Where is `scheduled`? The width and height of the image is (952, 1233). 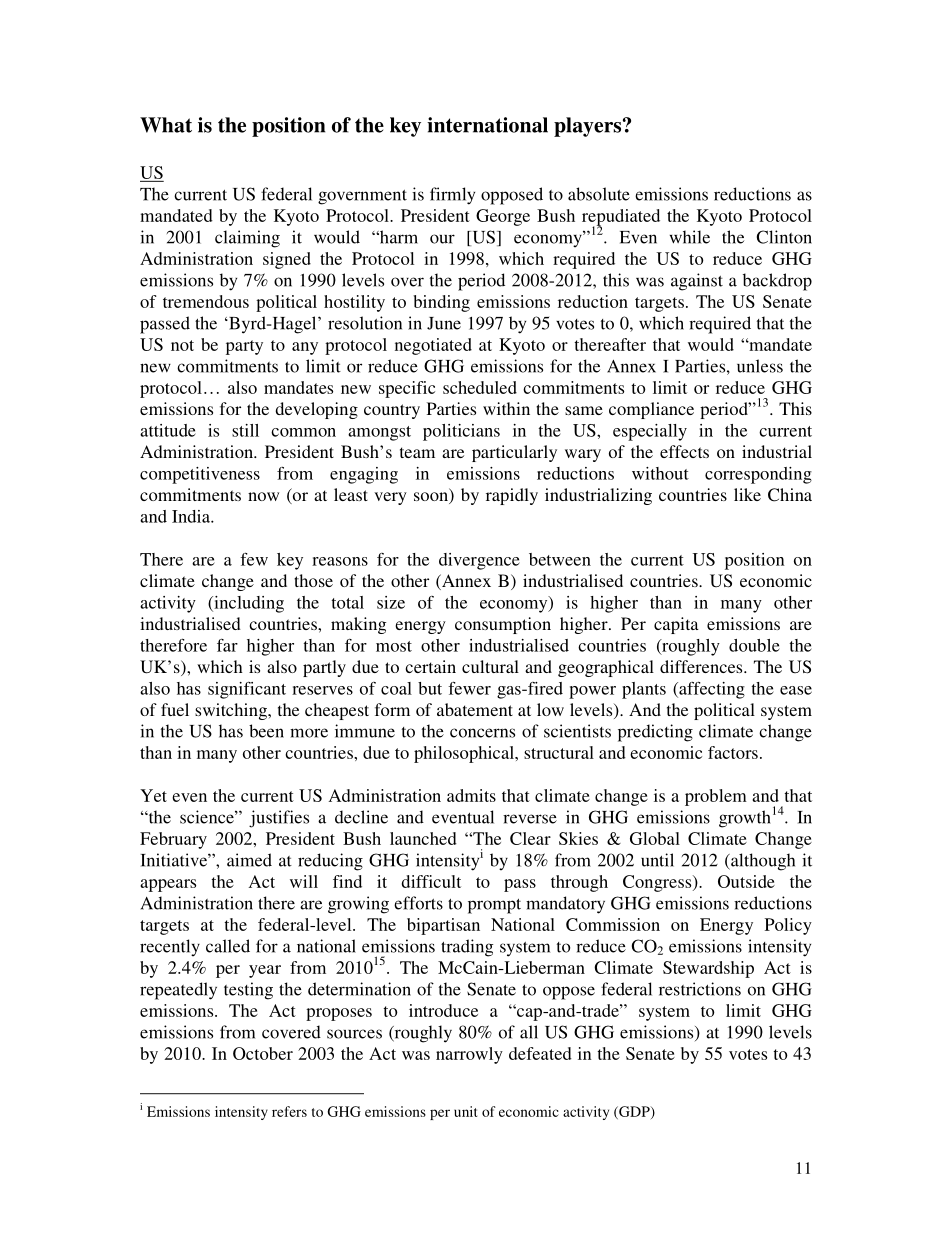
scheduled is located at coordinates (480, 387).
